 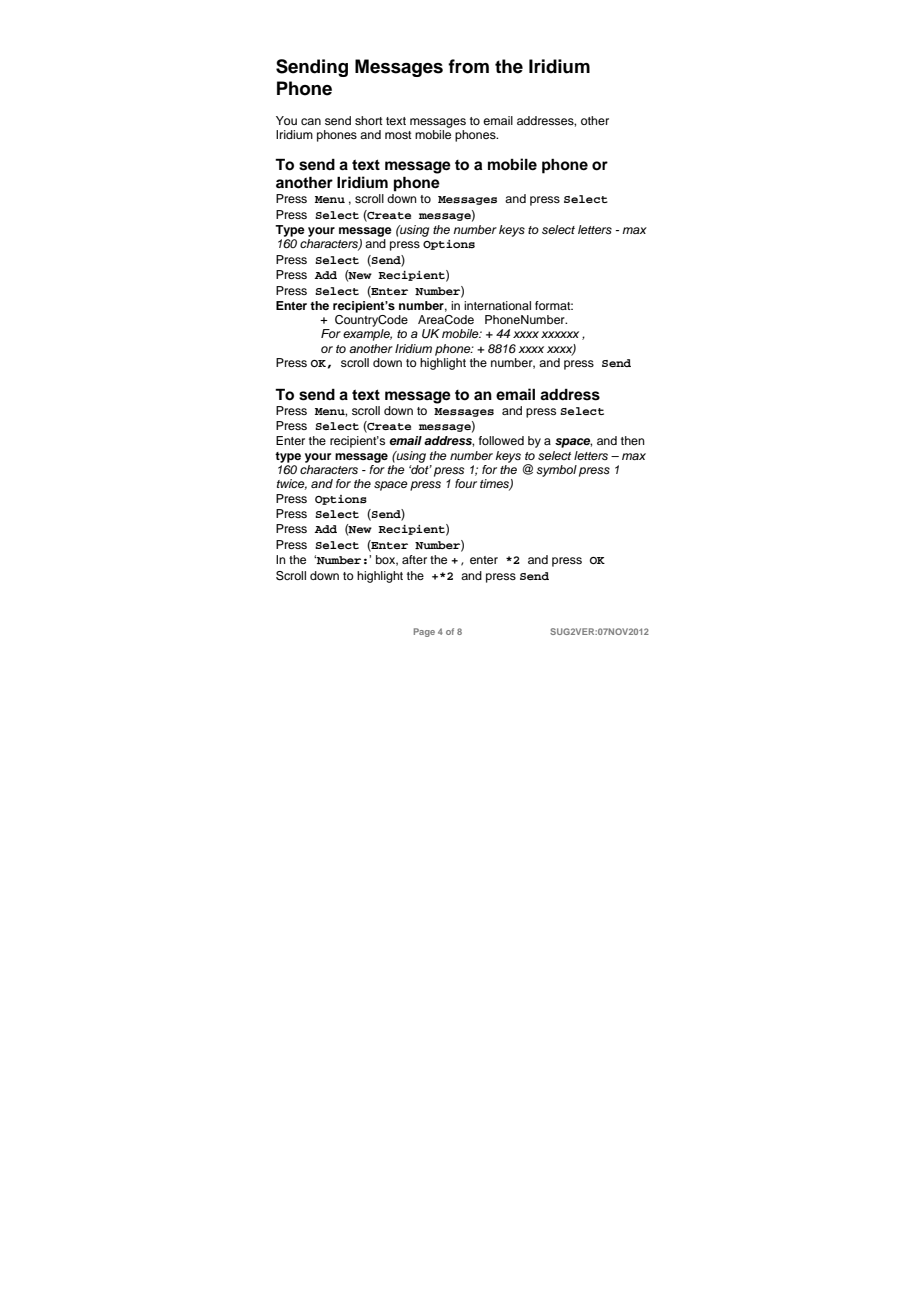 I want to click on from, so click(x=468, y=66).
